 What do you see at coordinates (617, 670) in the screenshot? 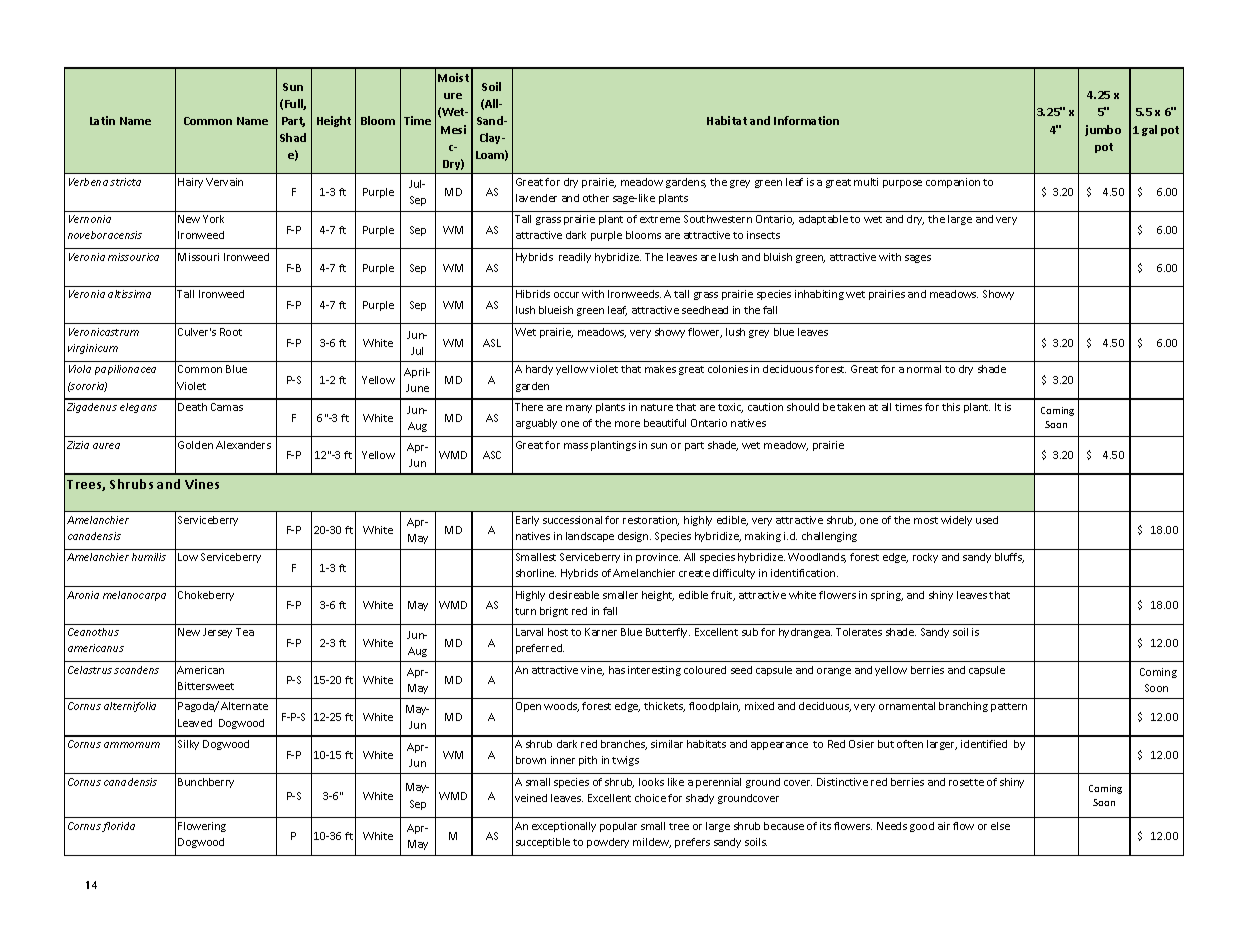
I see `has` at bounding box center [617, 670].
